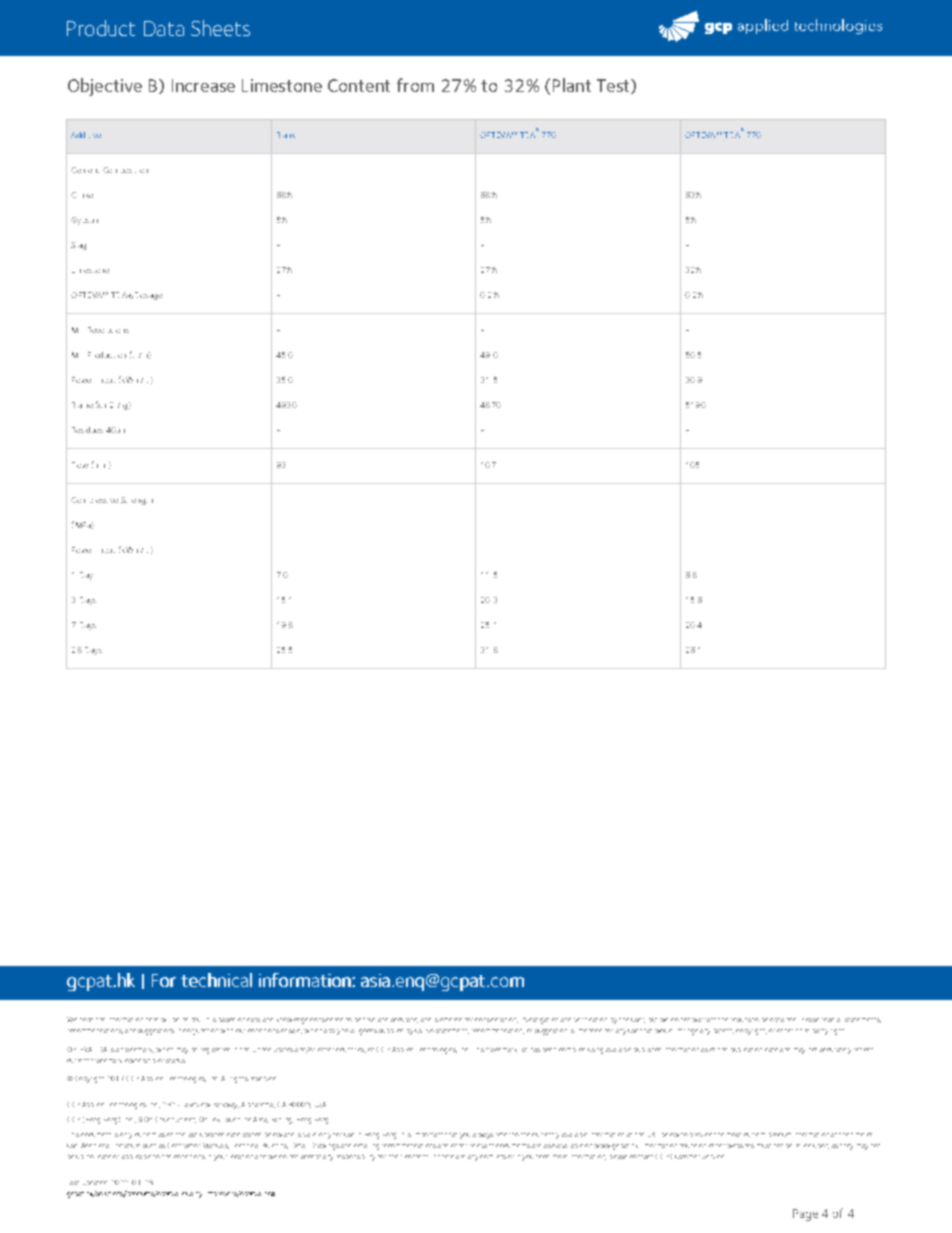 The height and width of the screenshot is (1233, 952). What do you see at coordinates (415, 85) in the screenshot?
I see `from` at bounding box center [415, 85].
